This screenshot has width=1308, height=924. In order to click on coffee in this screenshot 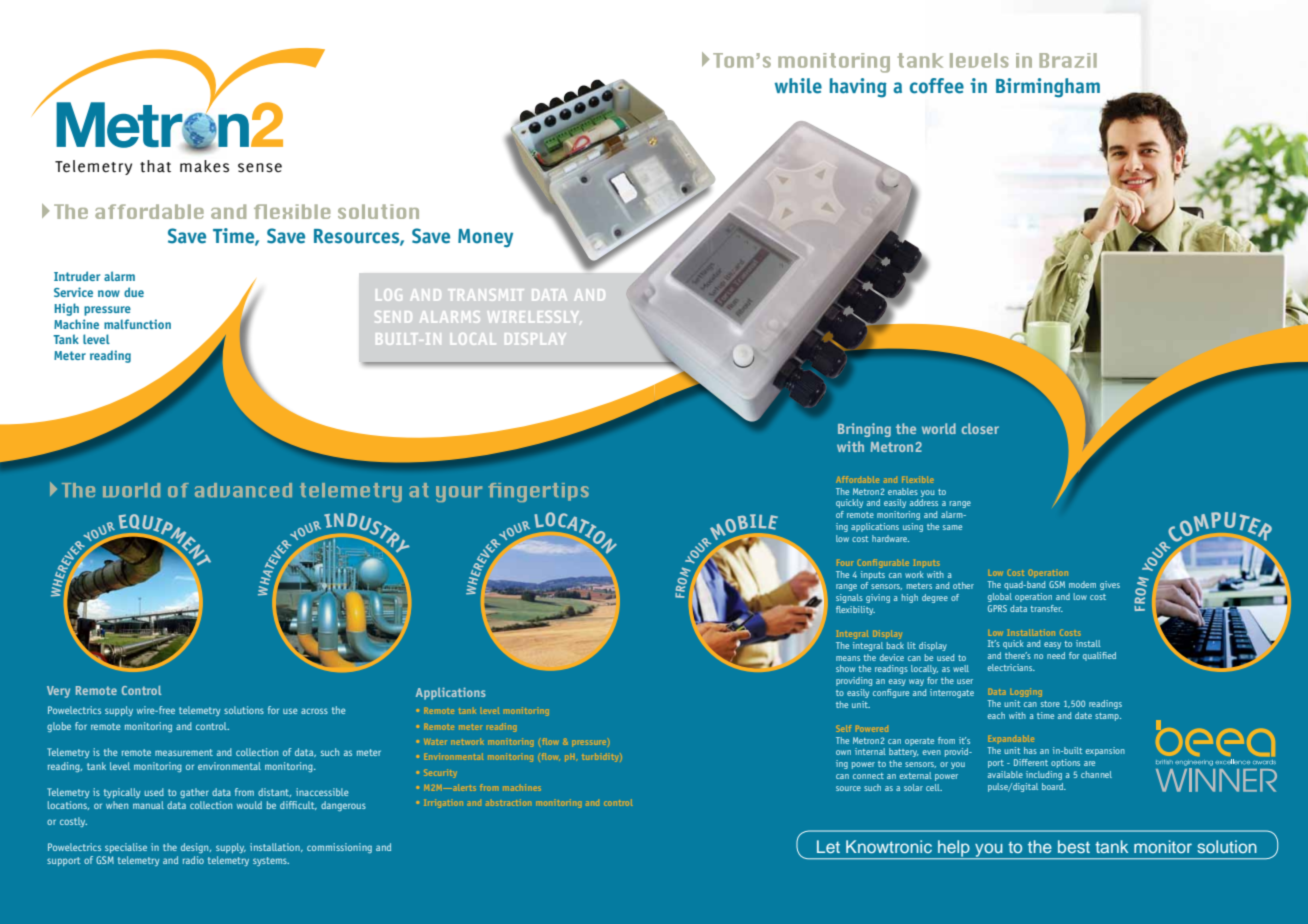, I will do `click(937, 86)`.
